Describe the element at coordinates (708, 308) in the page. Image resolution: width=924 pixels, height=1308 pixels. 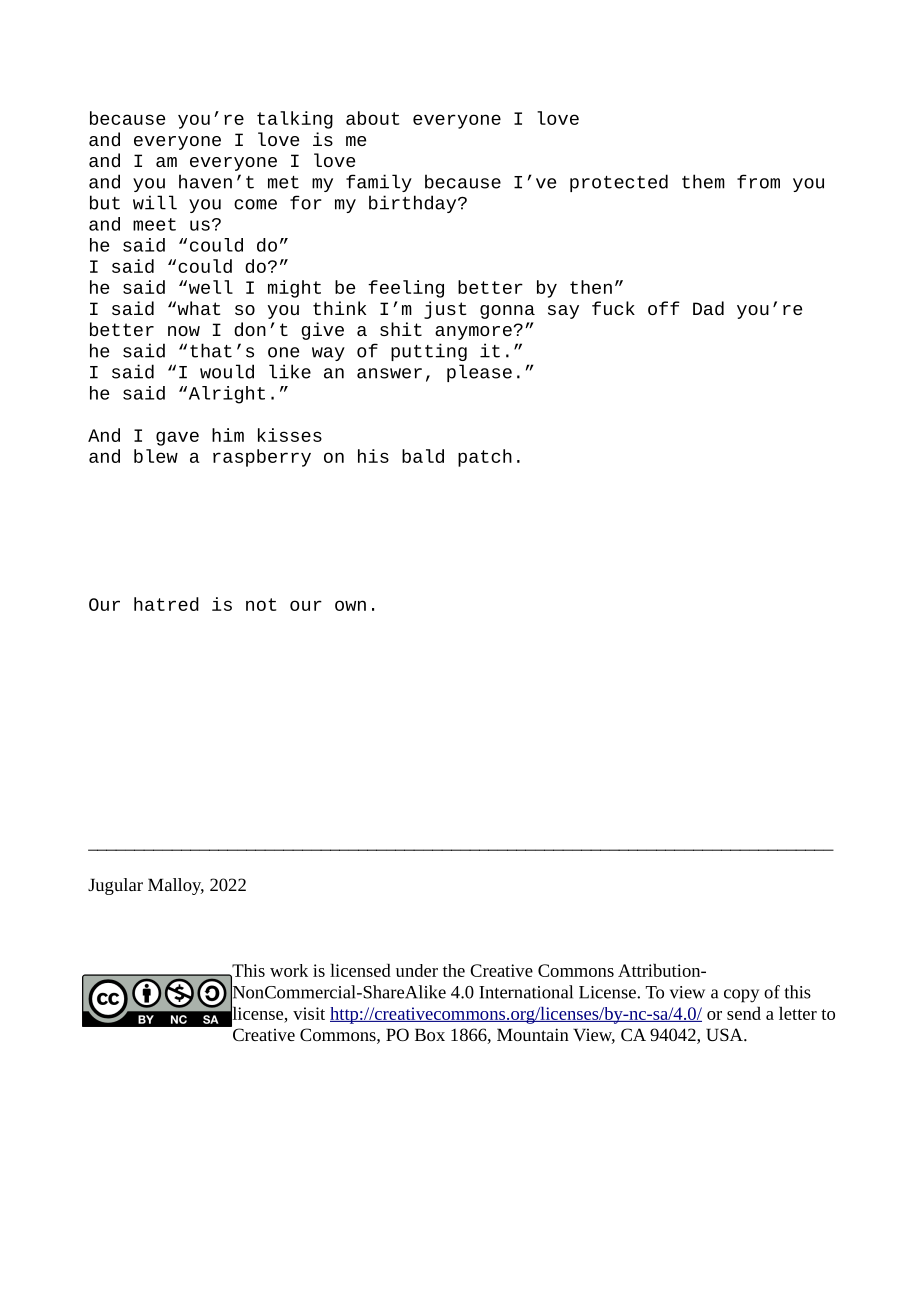
I see `Dad` at that location.
